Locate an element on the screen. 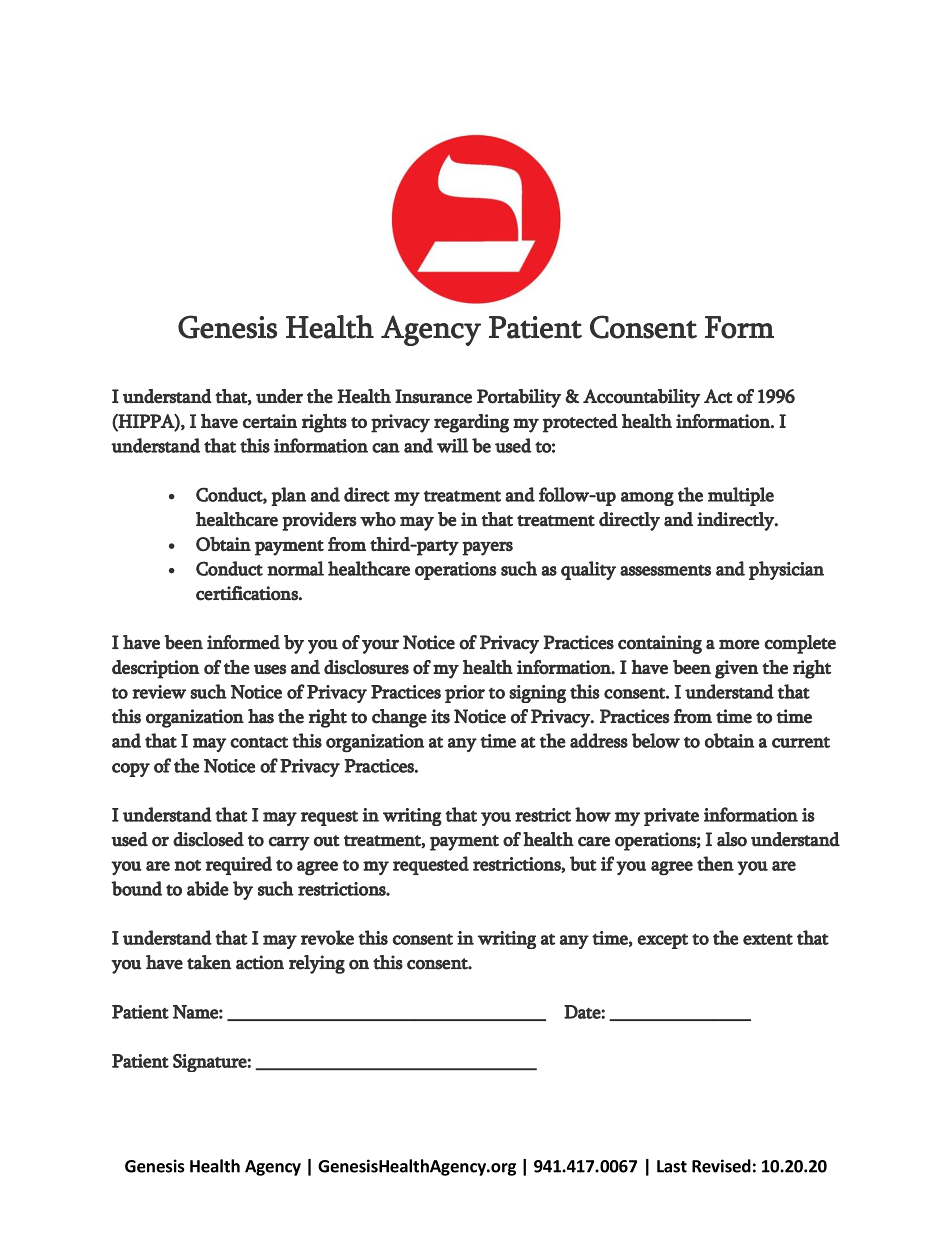 The height and width of the screenshot is (1233, 952). normal is located at coordinates (295, 568).
